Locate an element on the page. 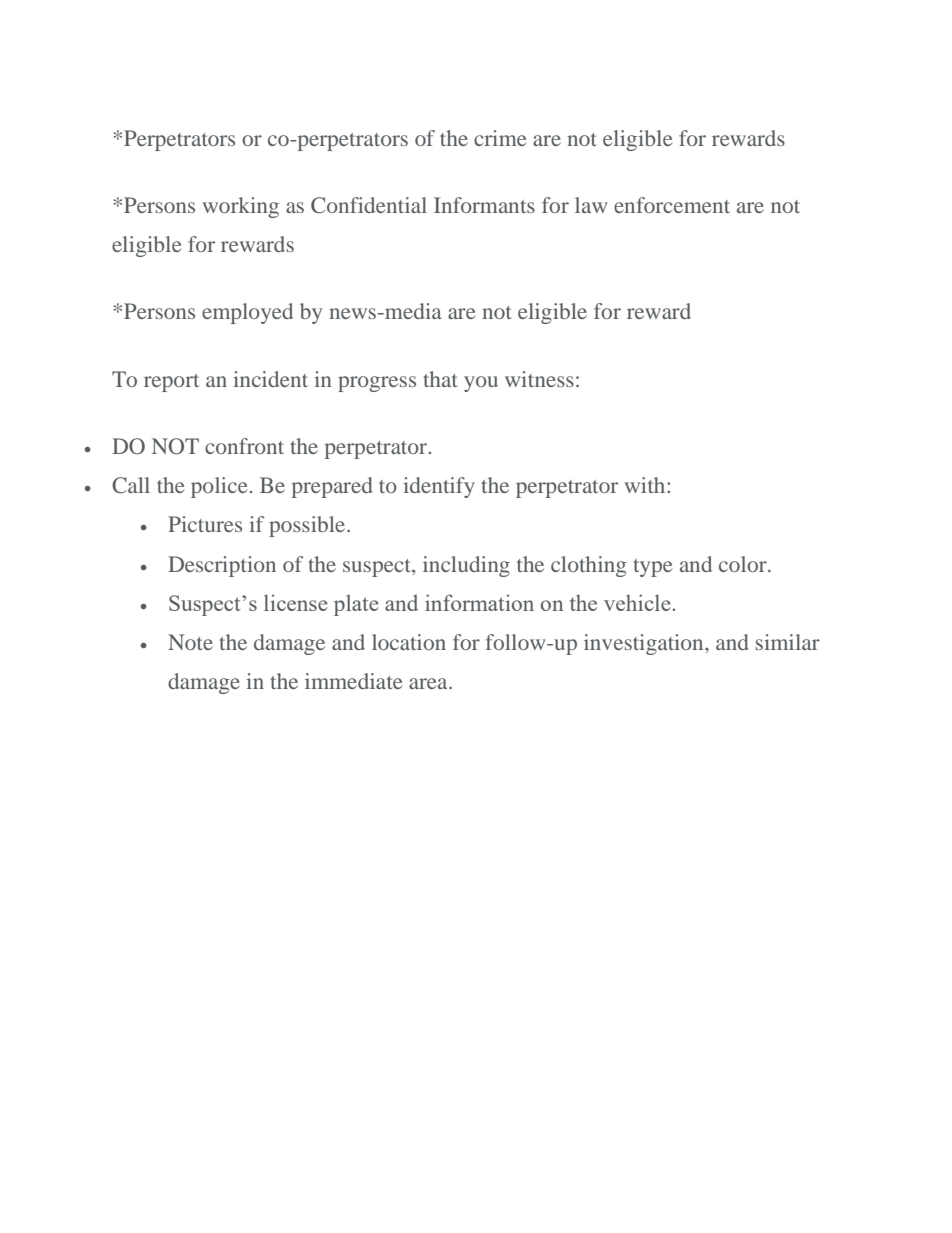 The image size is (952, 1233). you is located at coordinates (481, 384).
